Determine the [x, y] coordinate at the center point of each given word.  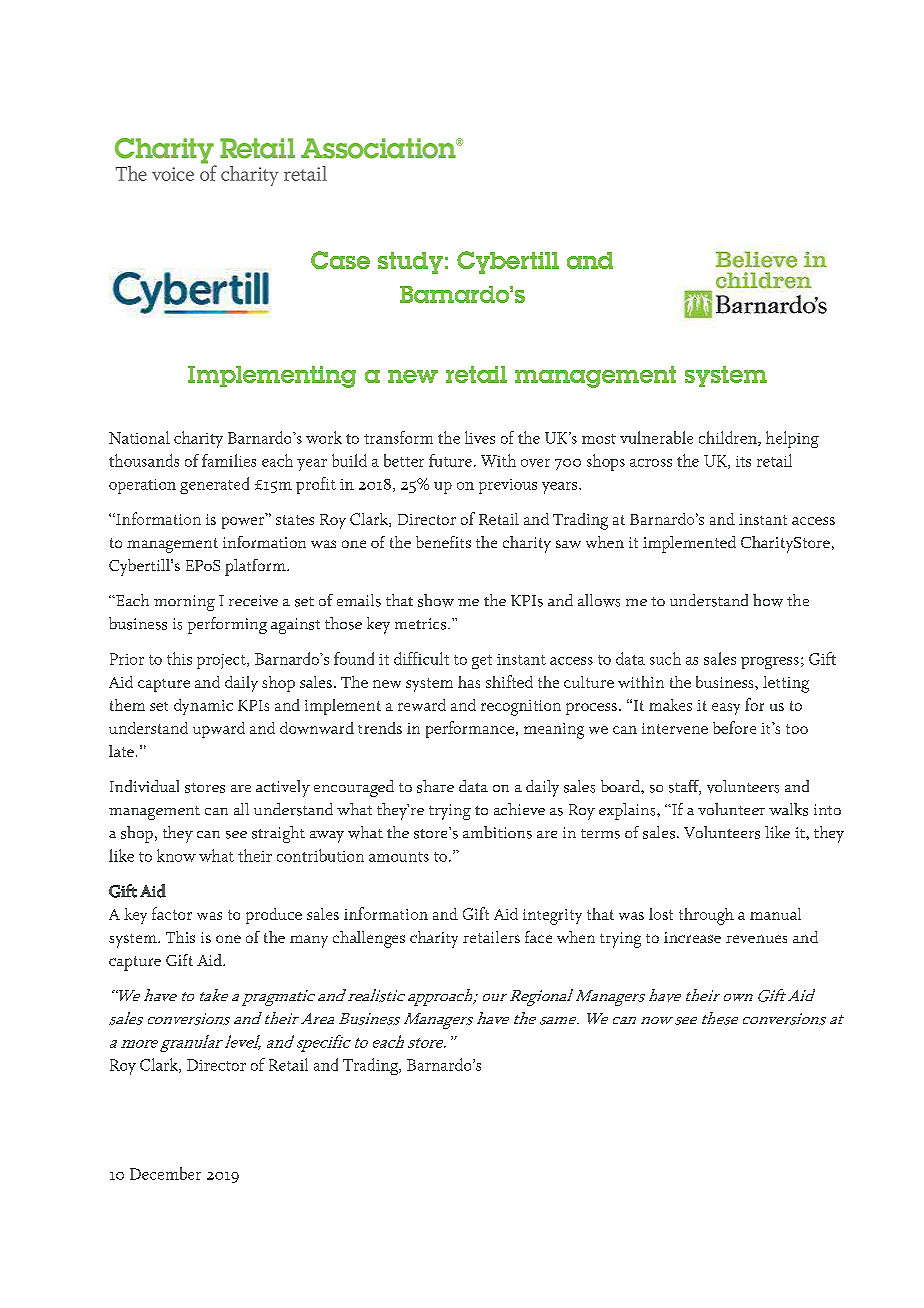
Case [340, 260]
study [410, 263]
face [538, 937]
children [729, 438]
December [165, 1173]
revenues [756, 939]
